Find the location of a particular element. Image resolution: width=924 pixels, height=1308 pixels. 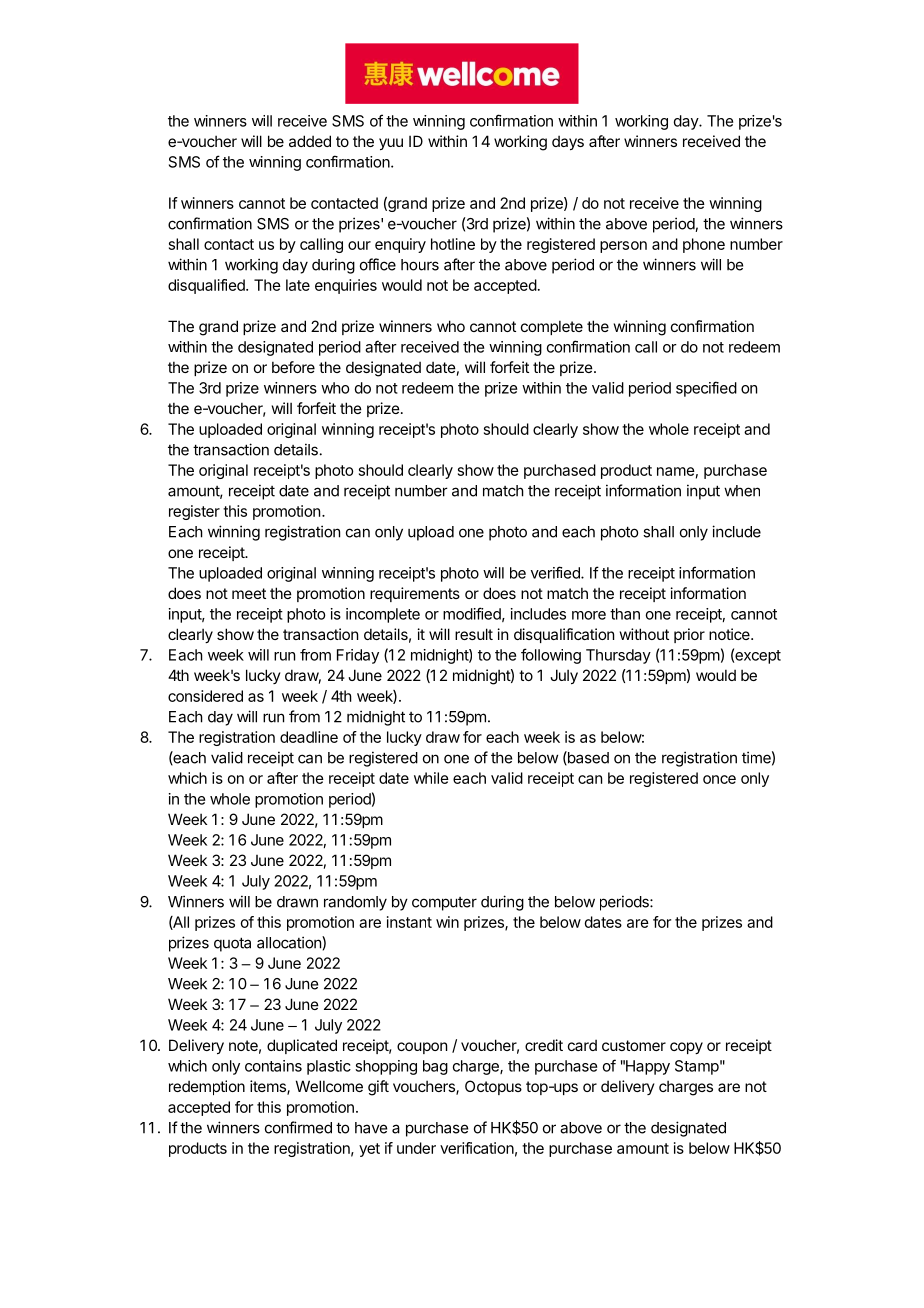

specified is located at coordinates (706, 389).
